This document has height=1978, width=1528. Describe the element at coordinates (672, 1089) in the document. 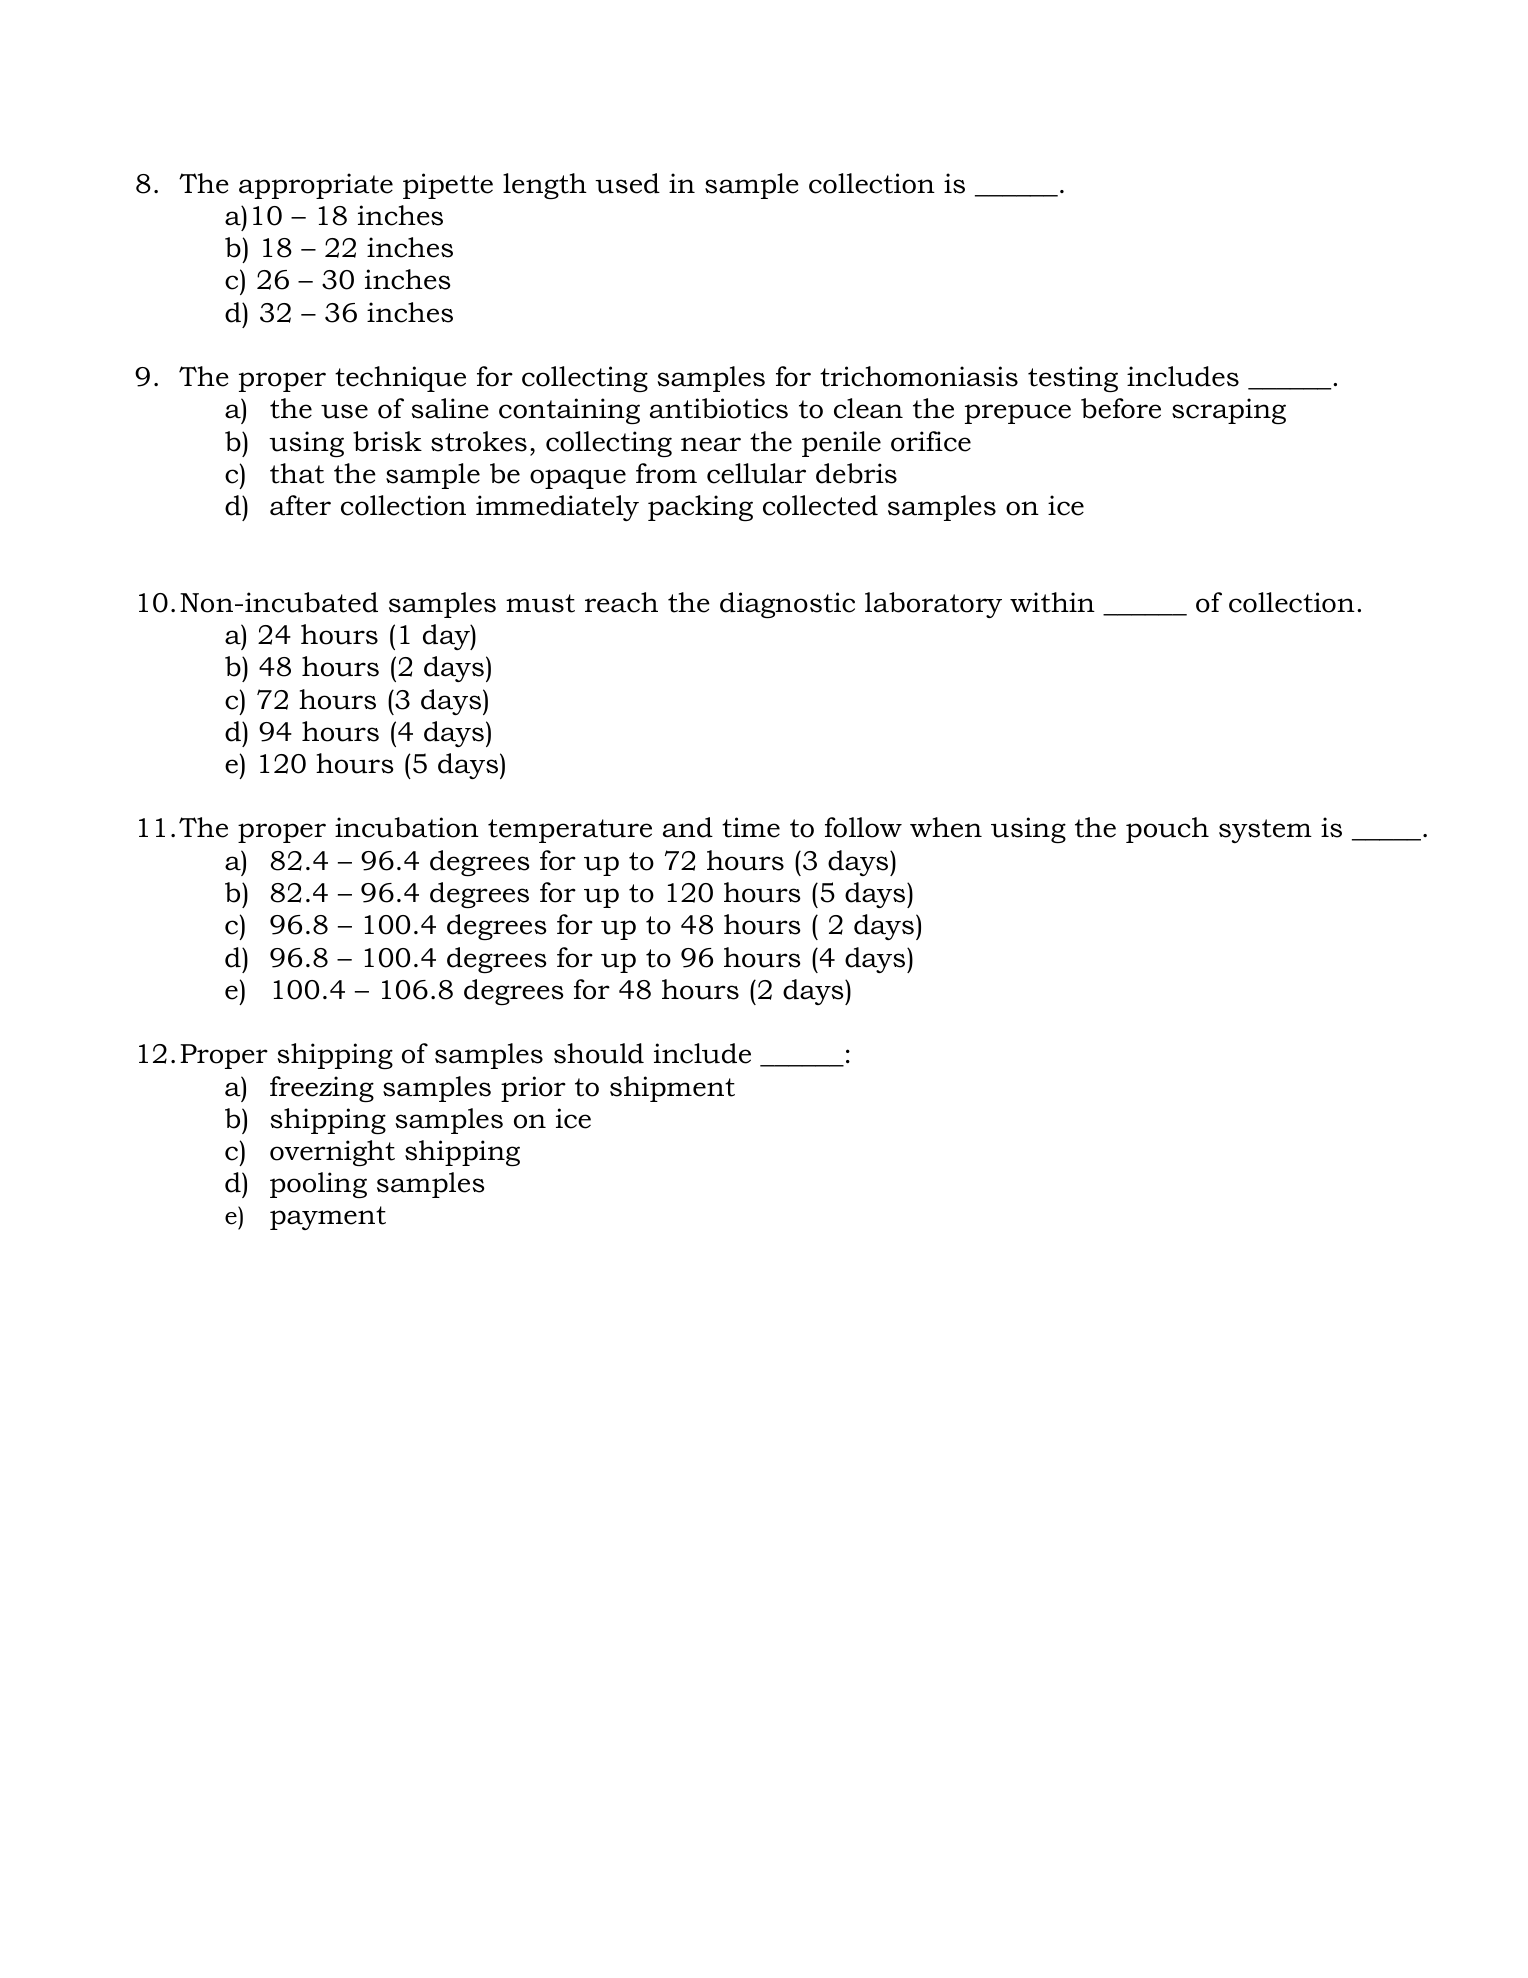

I see `shipment` at that location.
